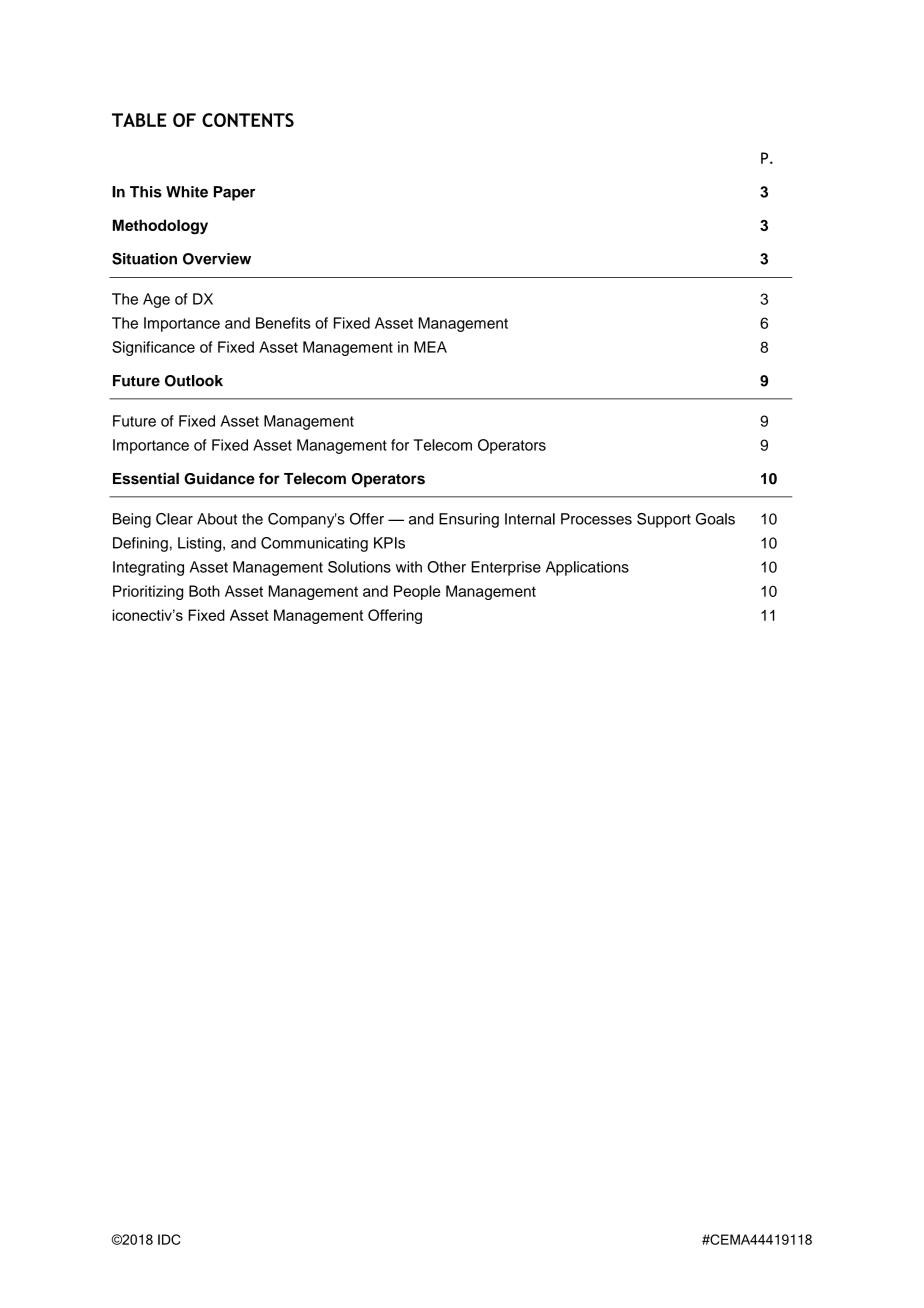  I want to click on People, so click(417, 592).
